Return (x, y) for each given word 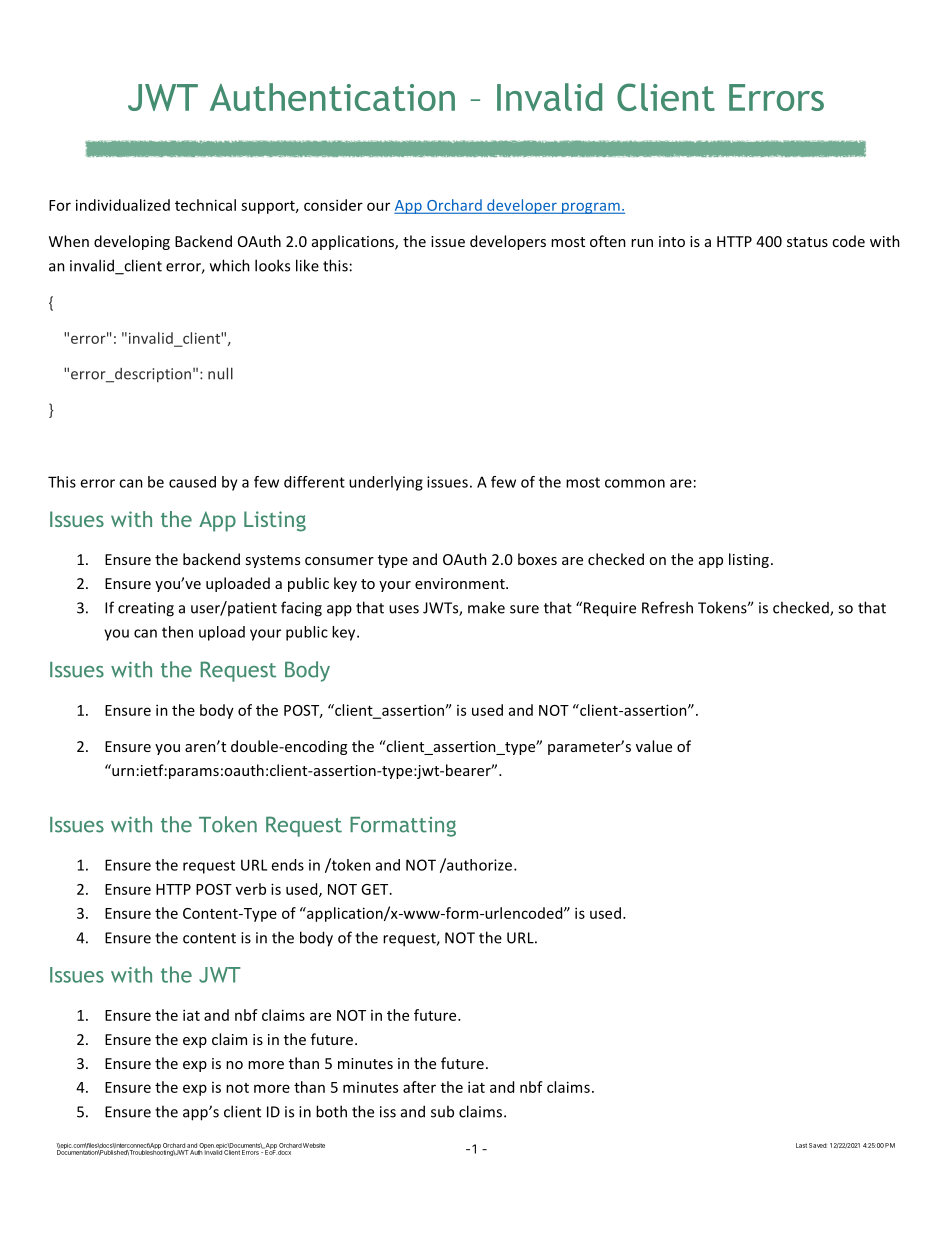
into (672, 241)
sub (442, 1111)
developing (132, 242)
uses (404, 609)
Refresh (667, 607)
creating (146, 609)
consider (333, 205)
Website (314, 1145)
